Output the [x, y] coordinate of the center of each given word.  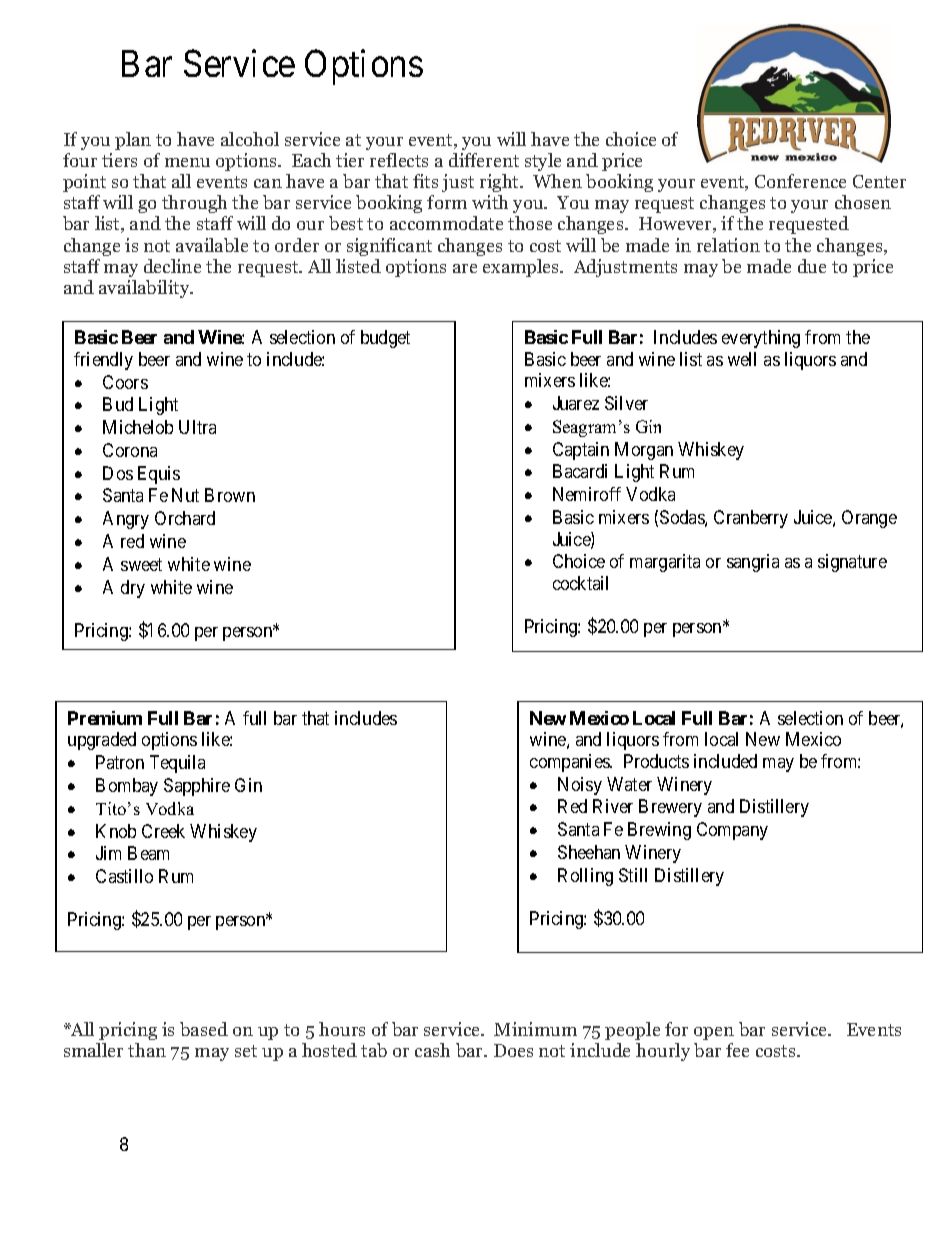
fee [737, 1050]
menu [187, 162]
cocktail [580, 583]
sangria [753, 563]
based [204, 1029]
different [484, 160]
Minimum [535, 1029]
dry [133, 589]
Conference [800, 181]
